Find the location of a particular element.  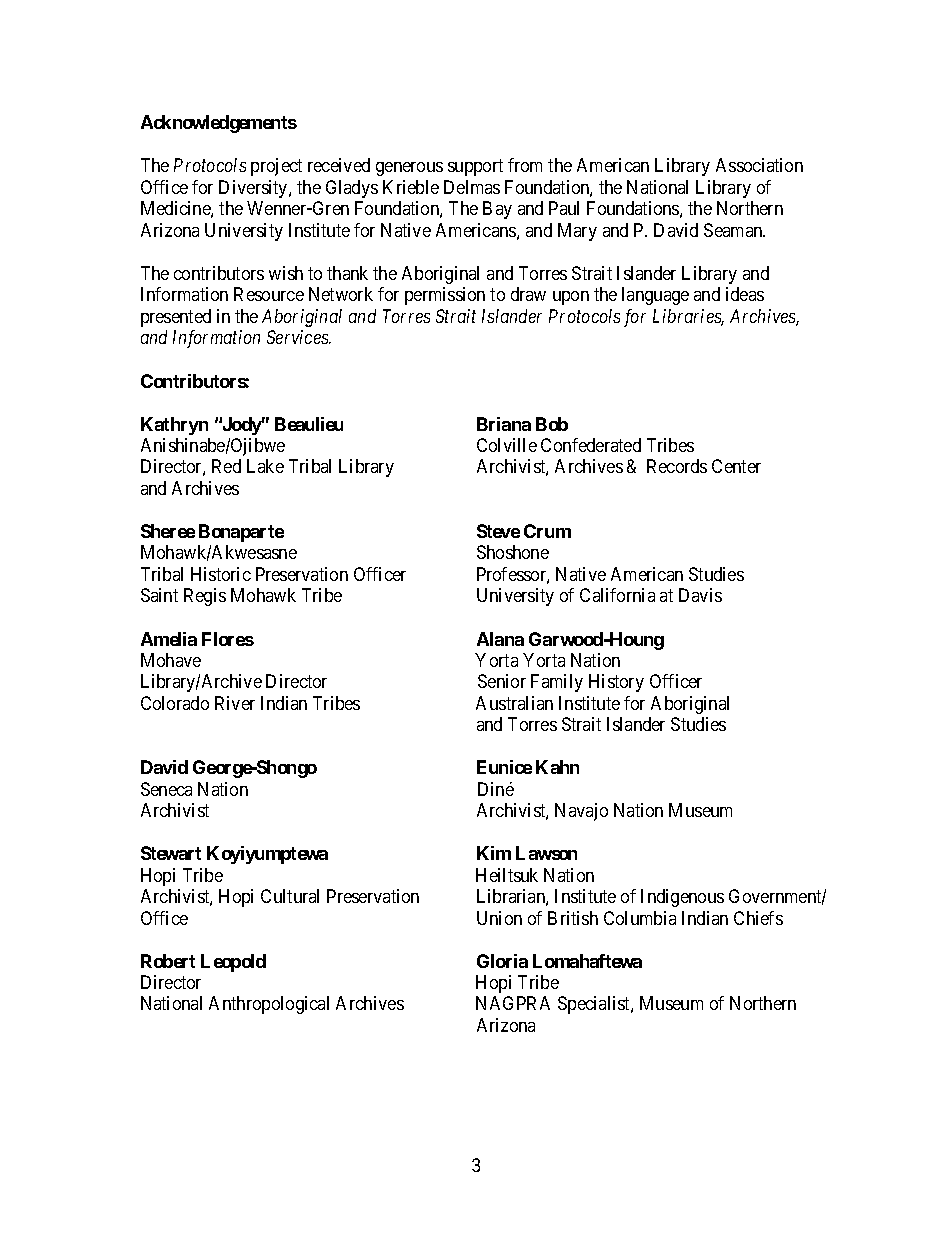

support is located at coordinates (475, 167).
